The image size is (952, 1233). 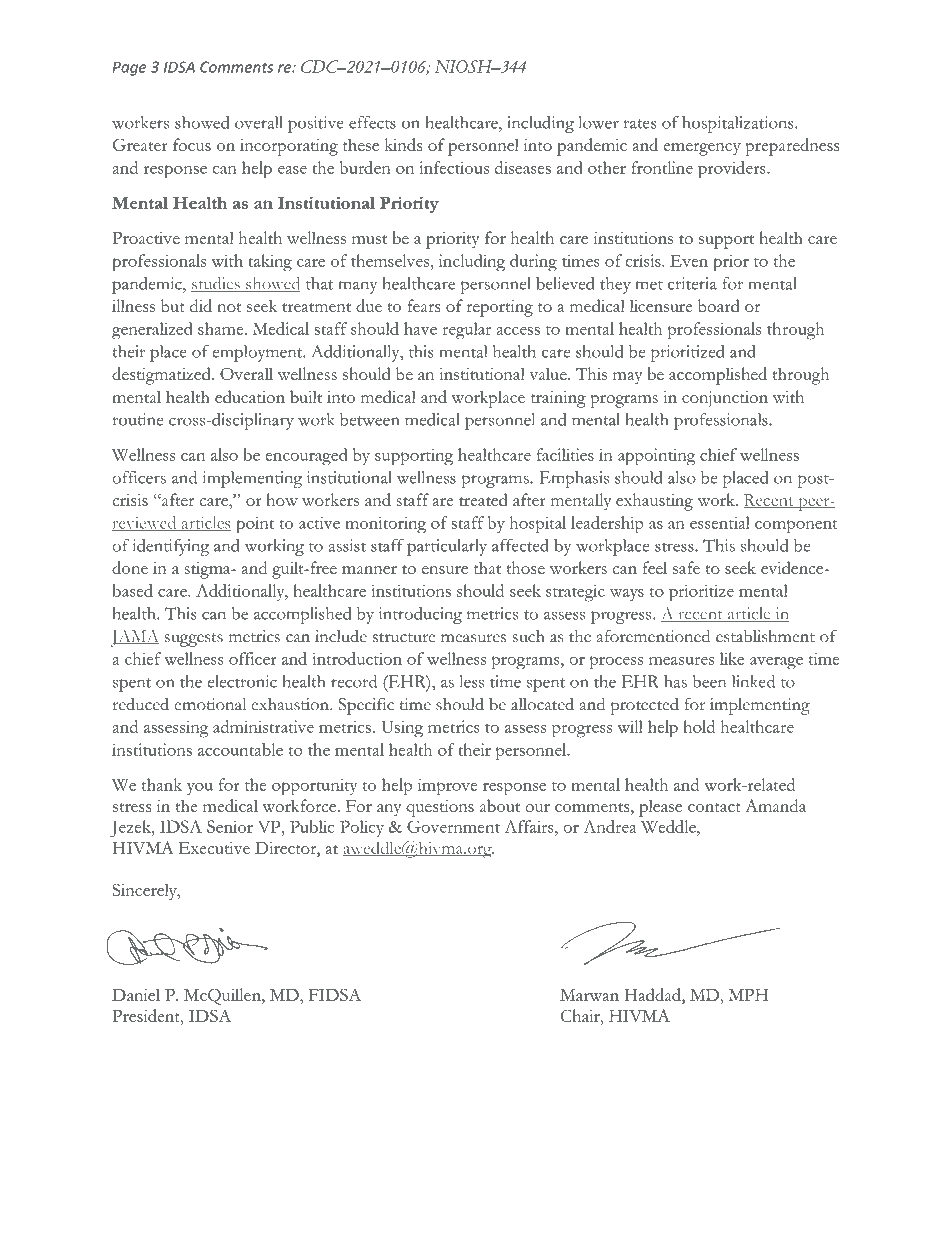 I want to click on focus, so click(x=192, y=144).
